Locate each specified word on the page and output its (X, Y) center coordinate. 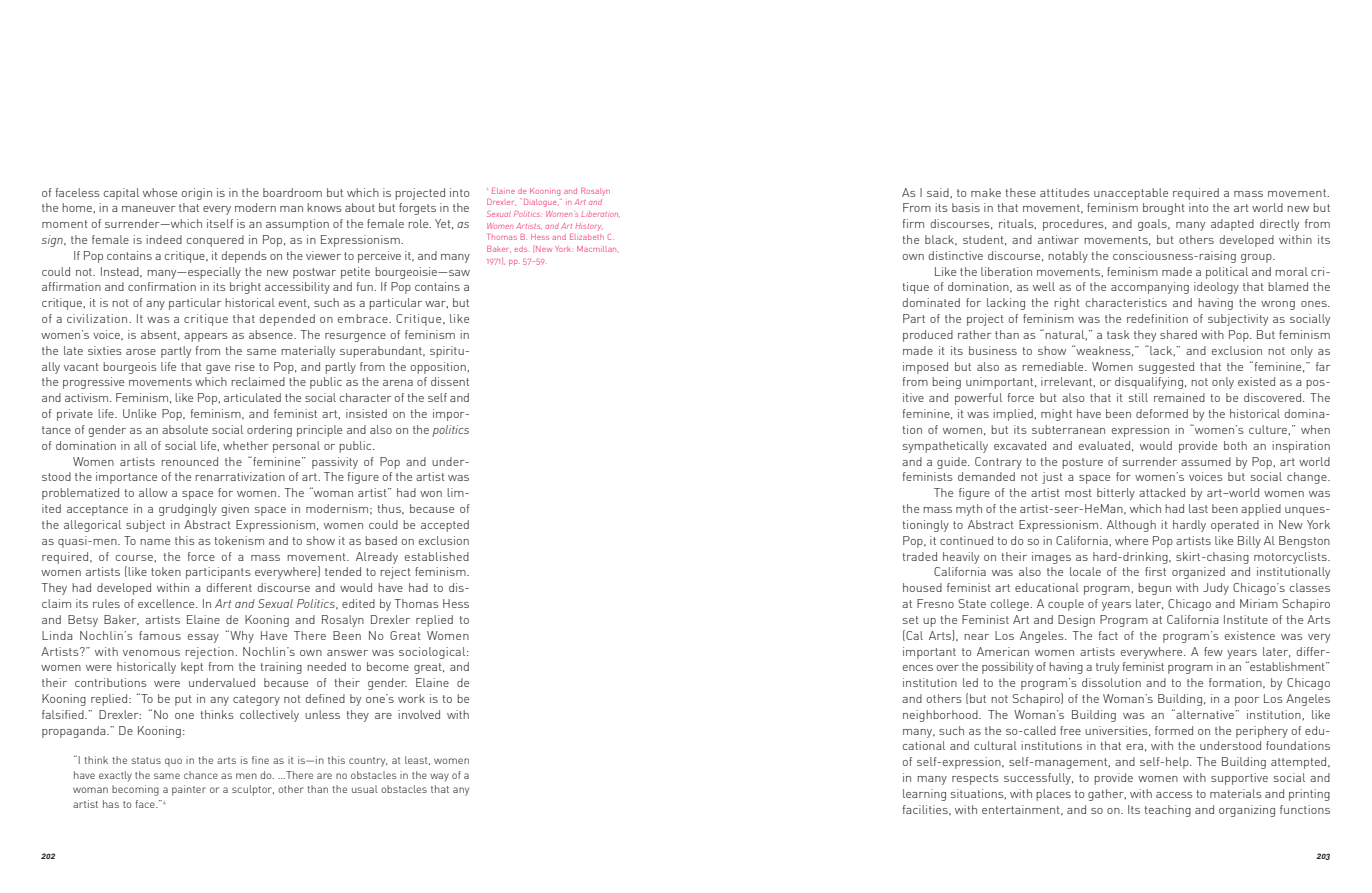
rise (245, 366)
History (589, 226)
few (1213, 651)
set (911, 620)
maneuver (149, 209)
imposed (925, 368)
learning (924, 795)
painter (189, 790)
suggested (1166, 368)
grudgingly (188, 510)
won (431, 494)
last (1198, 508)
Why (241, 636)
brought (1164, 209)
